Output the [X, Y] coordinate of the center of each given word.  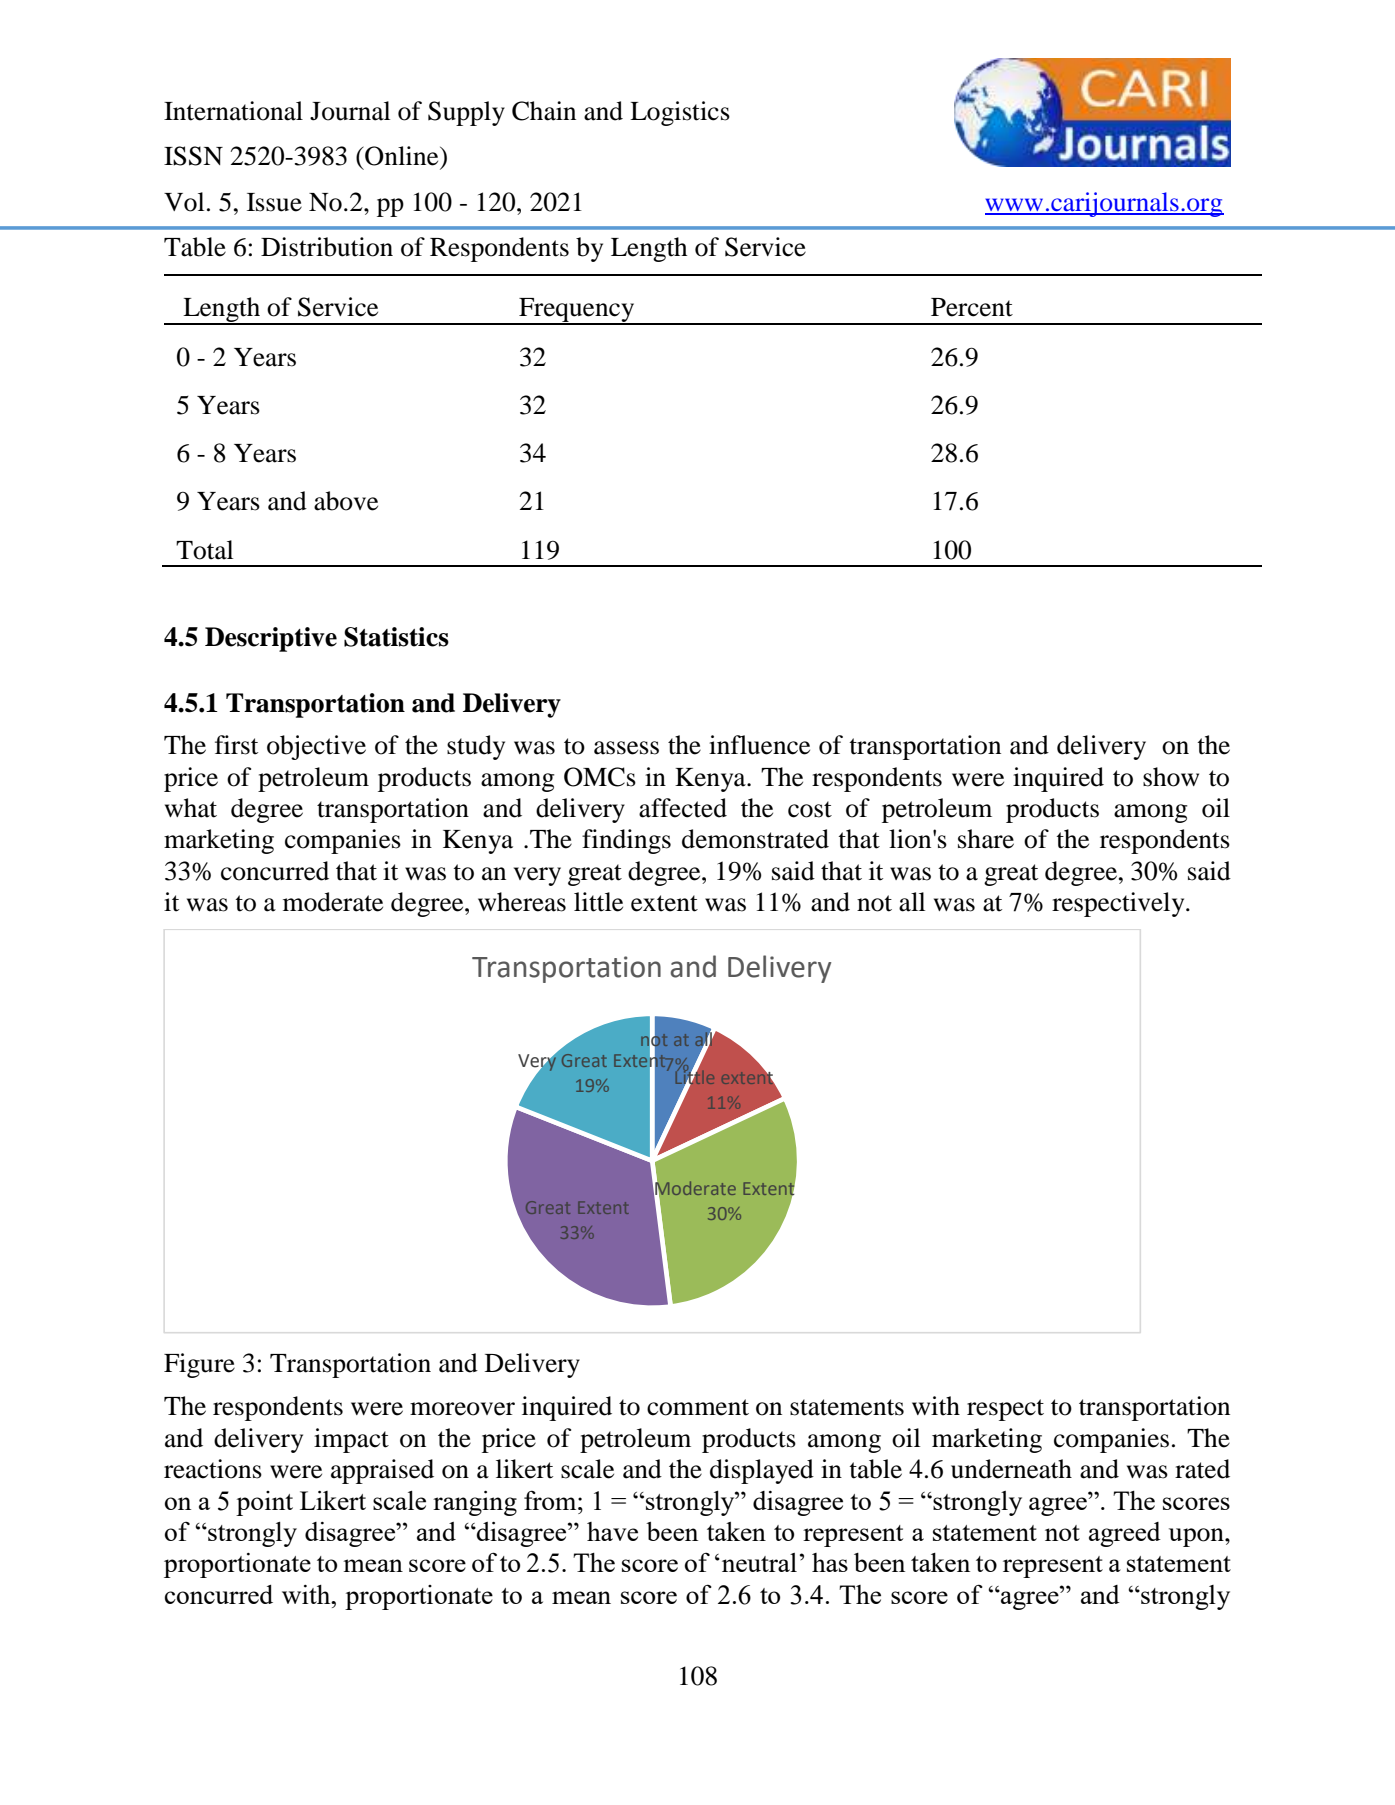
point [264, 1503]
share [986, 839]
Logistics [680, 113]
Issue [274, 202]
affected [683, 808]
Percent [972, 307]
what [191, 808]
